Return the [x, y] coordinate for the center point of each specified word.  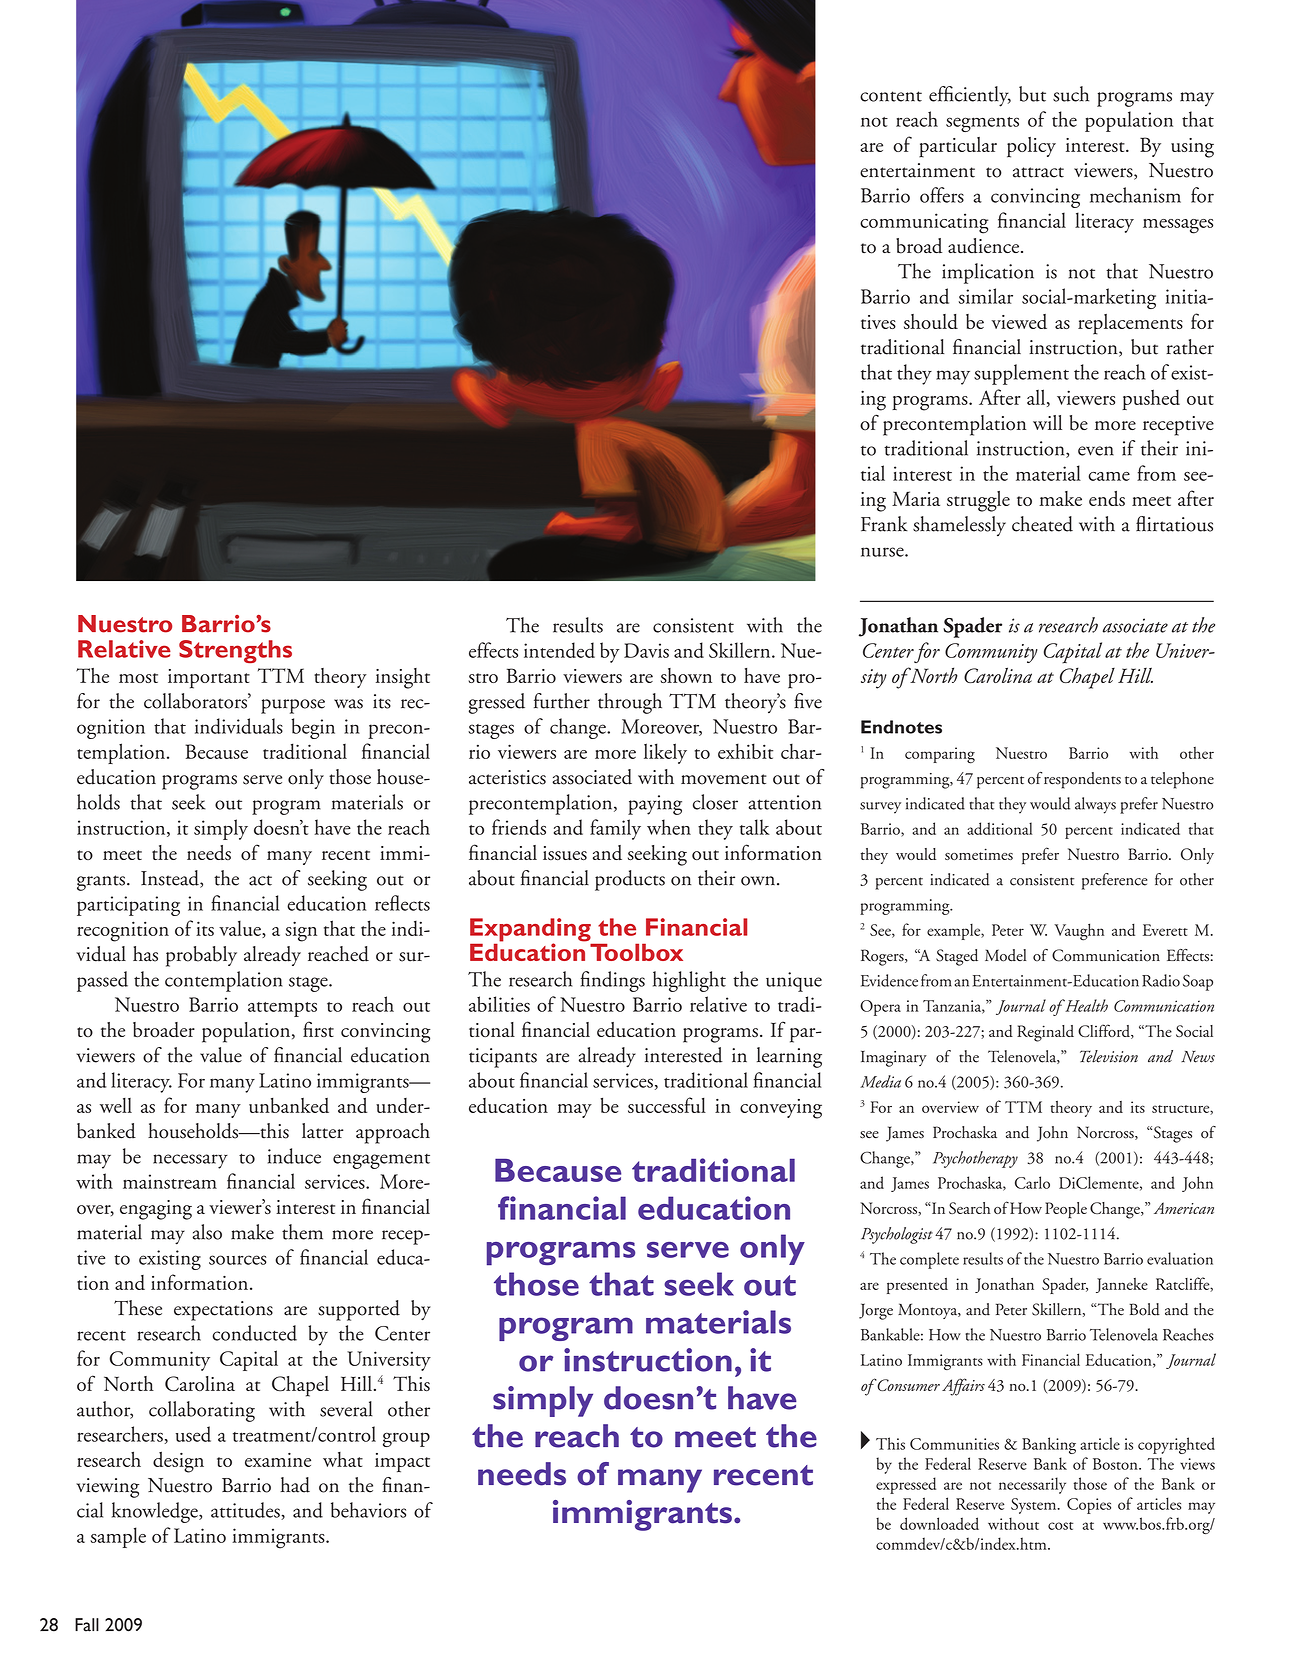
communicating [924, 223]
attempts [282, 1009]
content [891, 96]
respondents [1082, 780]
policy [1031, 147]
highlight [689, 981]
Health [1085, 1005]
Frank [884, 524]
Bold [1144, 1309]
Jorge [876, 1311]
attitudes [246, 1511]
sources [237, 1260]
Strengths [235, 652]
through [630, 703]
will [1047, 422]
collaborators [196, 701]
